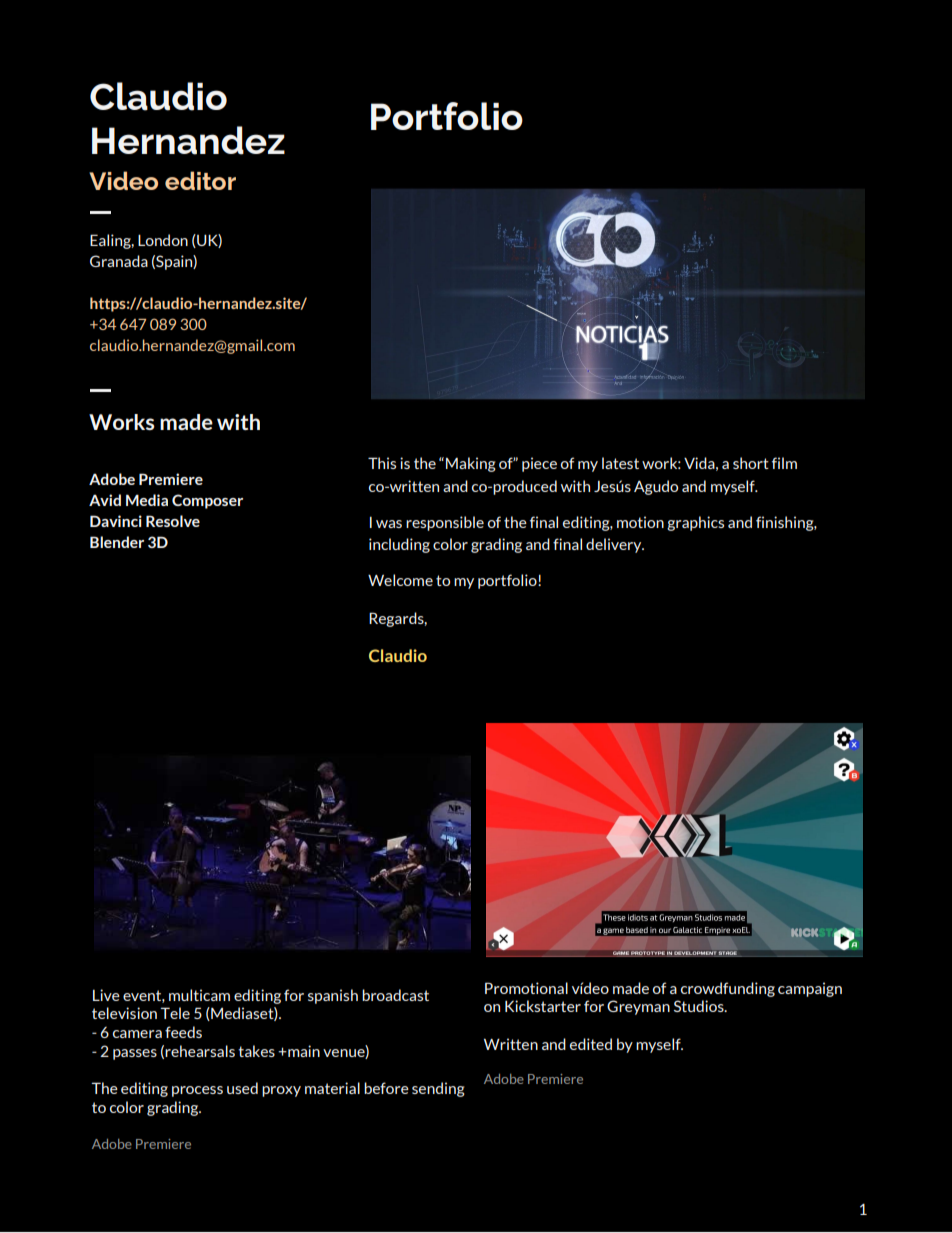 This screenshot has width=952, height=1233. Describe the element at coordinates (728, 989) in the screenshot. I see `crowdfunding` at that location.
